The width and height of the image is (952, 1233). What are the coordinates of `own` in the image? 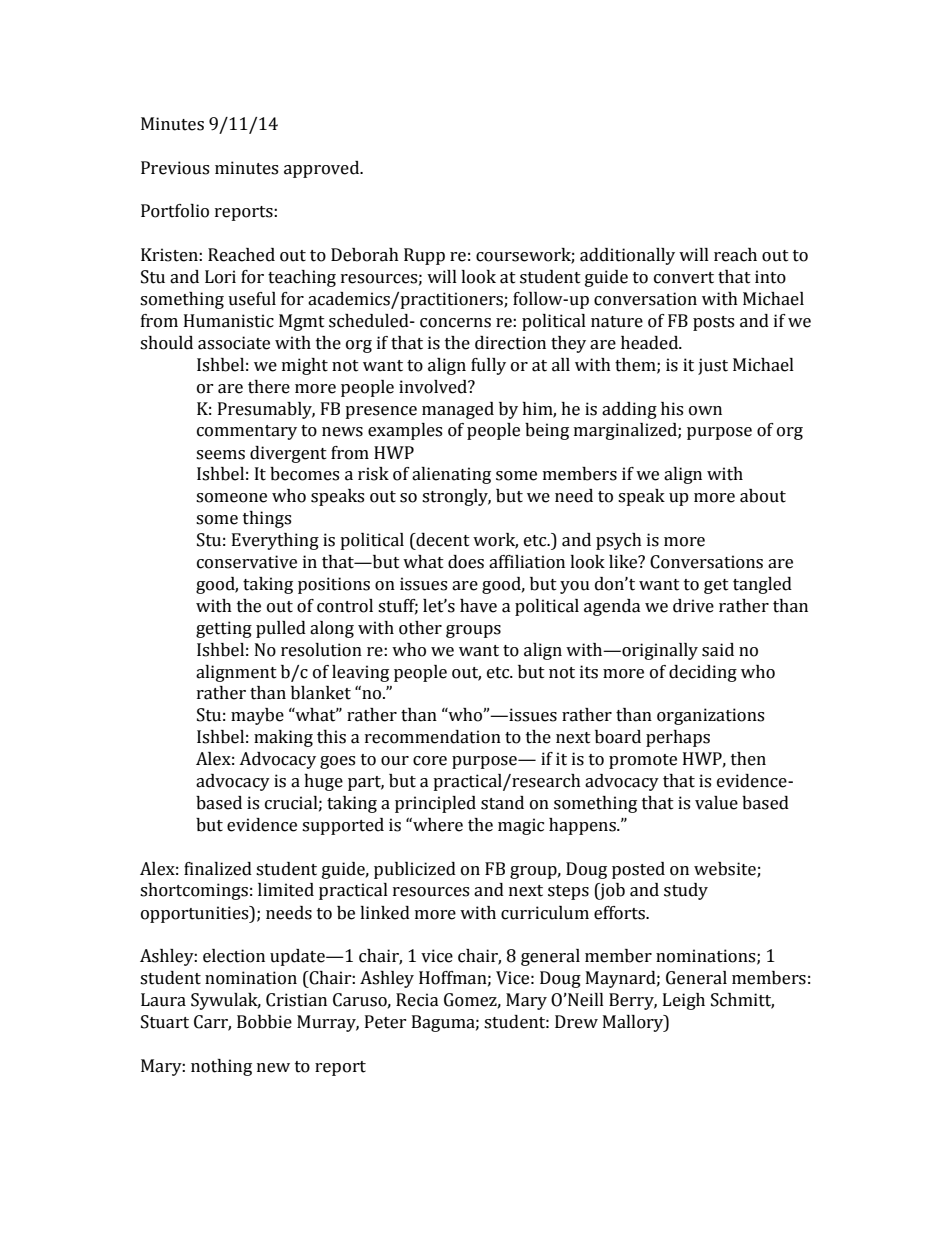 It's located at (705, 411).
